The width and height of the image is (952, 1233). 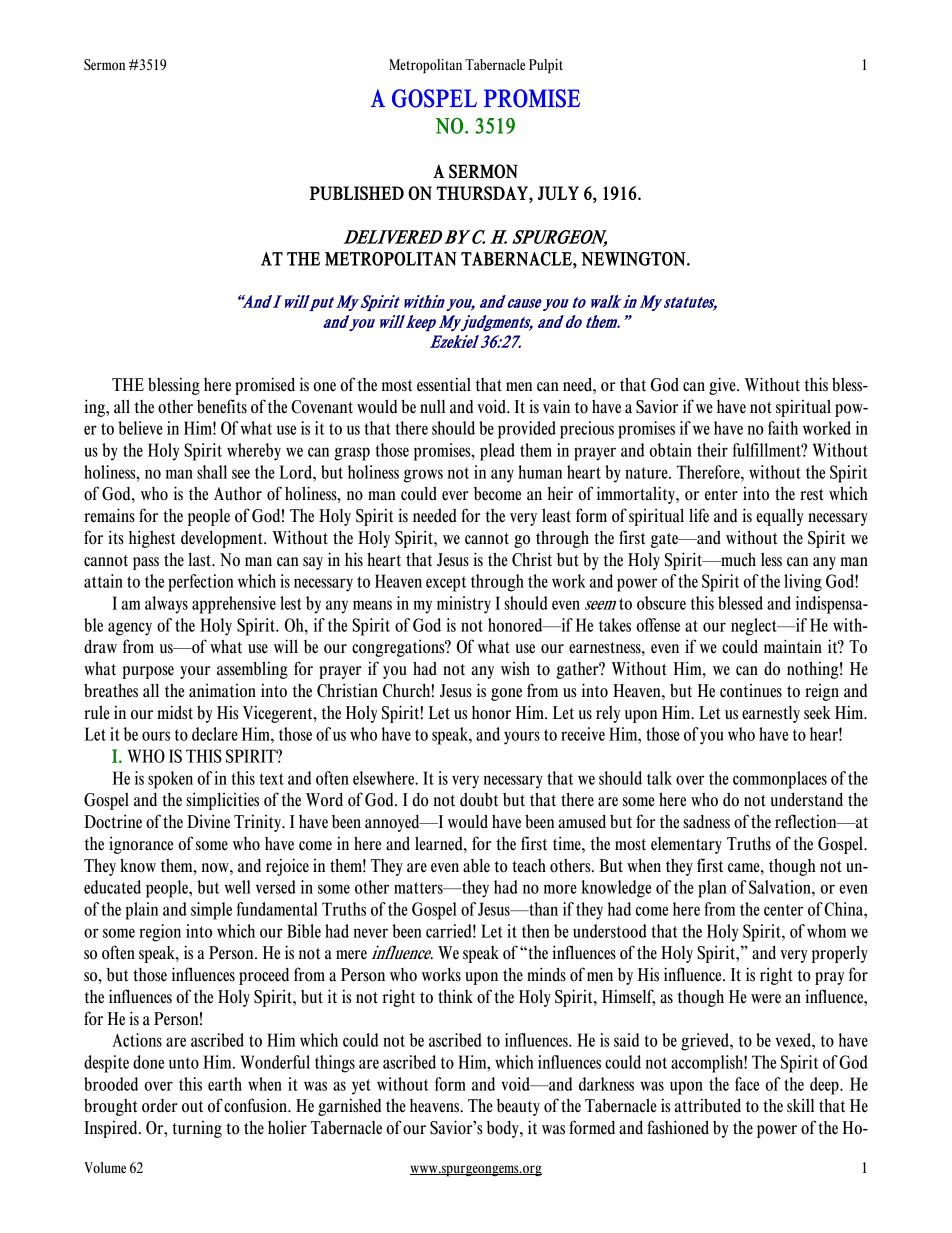 What do you see at coordinates (546, 66) in the image?
I see `Pulpit` at bounding box center [546, 66].
